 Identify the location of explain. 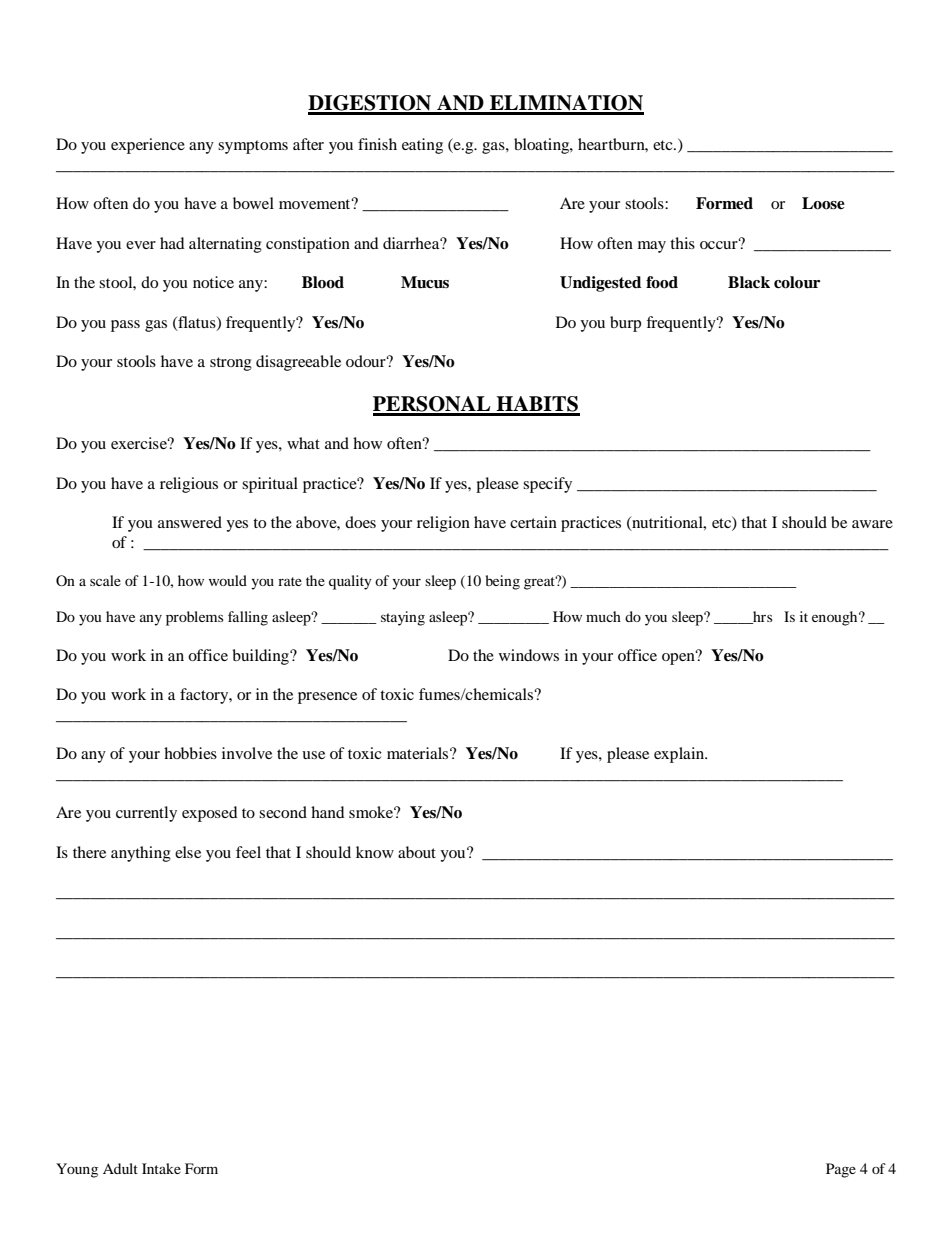
(680, 755).
